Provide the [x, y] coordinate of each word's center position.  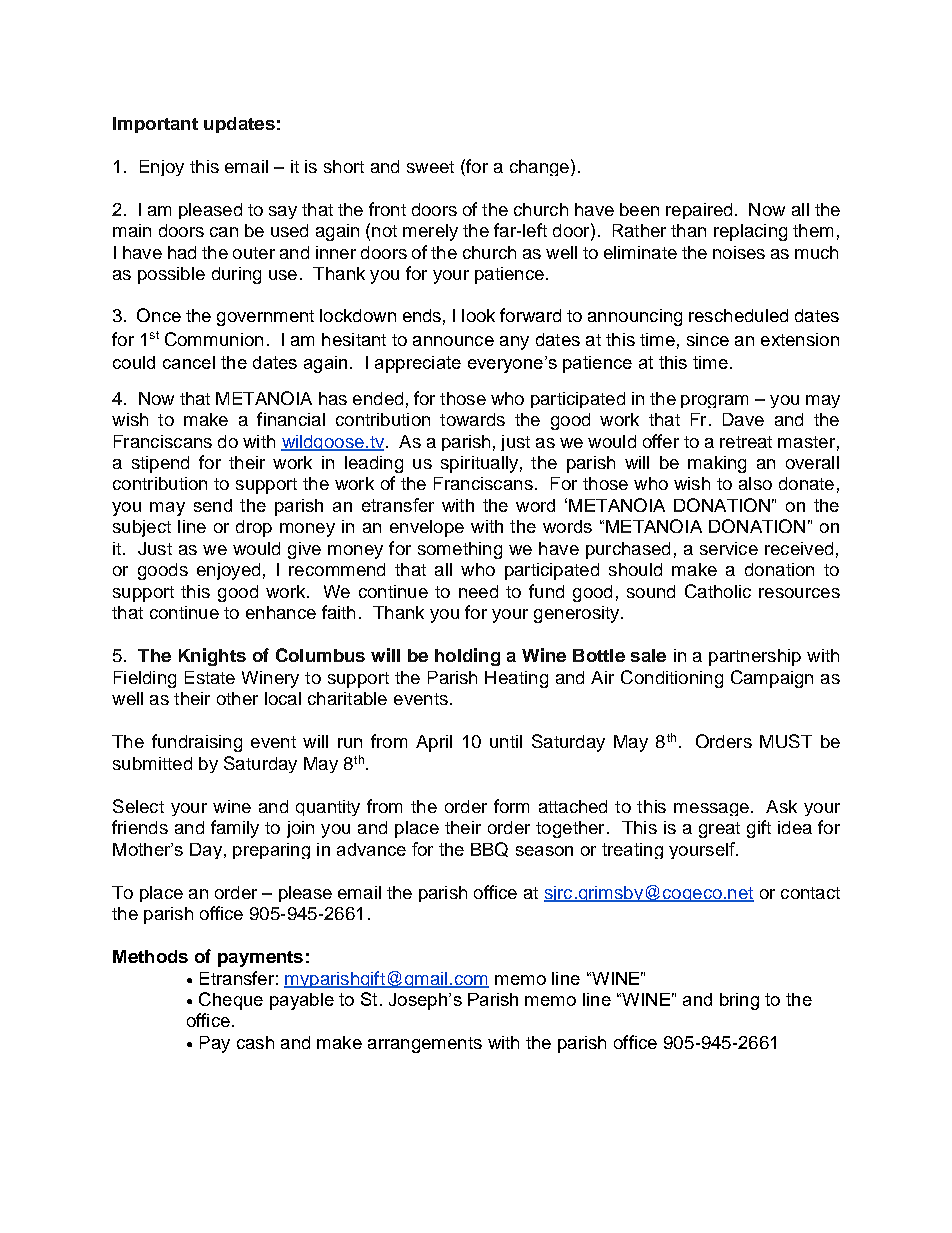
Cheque [231, 1001]
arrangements [425, 1045]
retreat [746, 442]
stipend [160, 464]
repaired [699, 211]
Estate [210, 677]
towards [472, 419]
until [506, 741]
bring [739, 1001]
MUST [786, 741]
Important [155, 125]
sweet [430, 167]
